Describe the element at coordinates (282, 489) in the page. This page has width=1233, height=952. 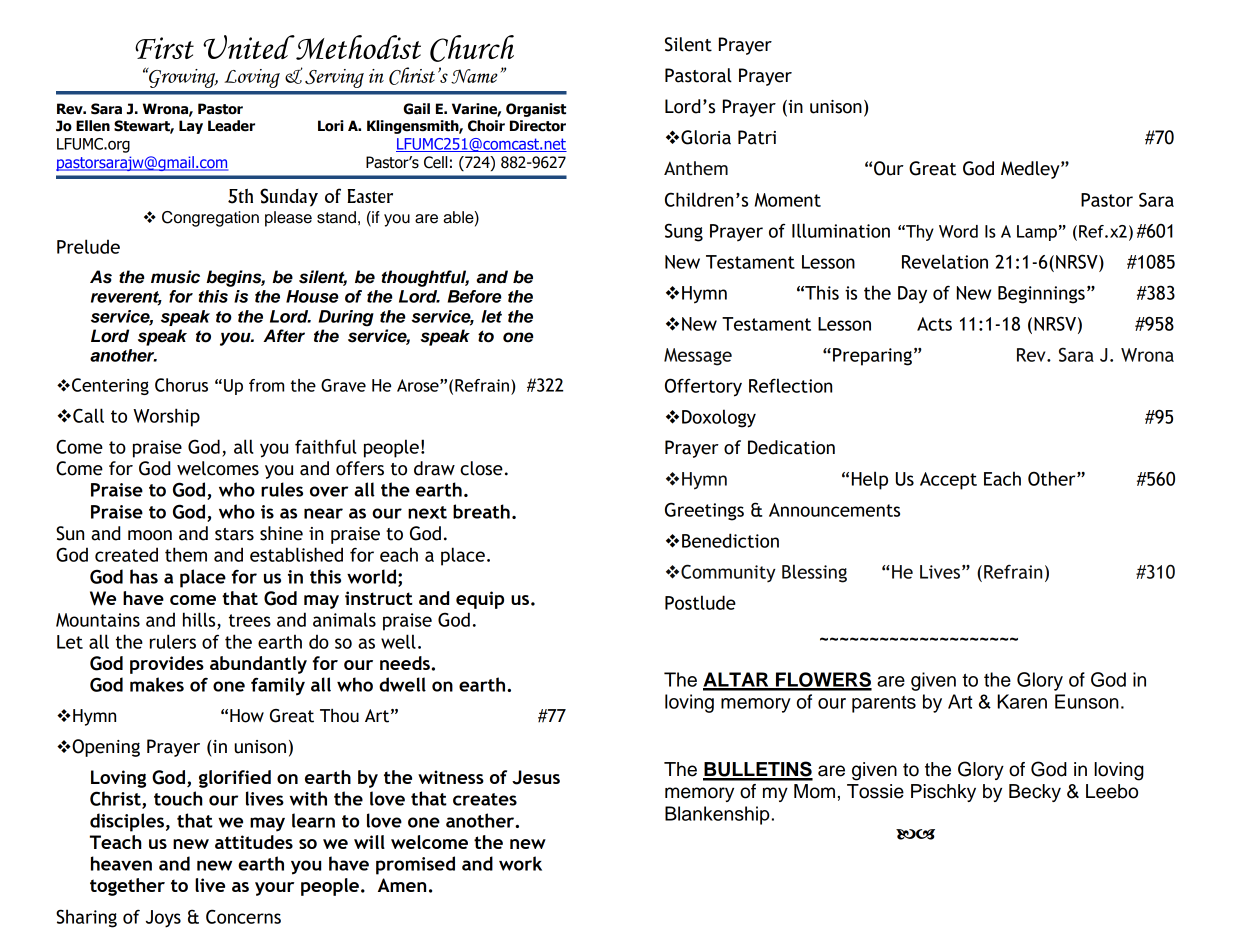
I see `rules` at that location.
